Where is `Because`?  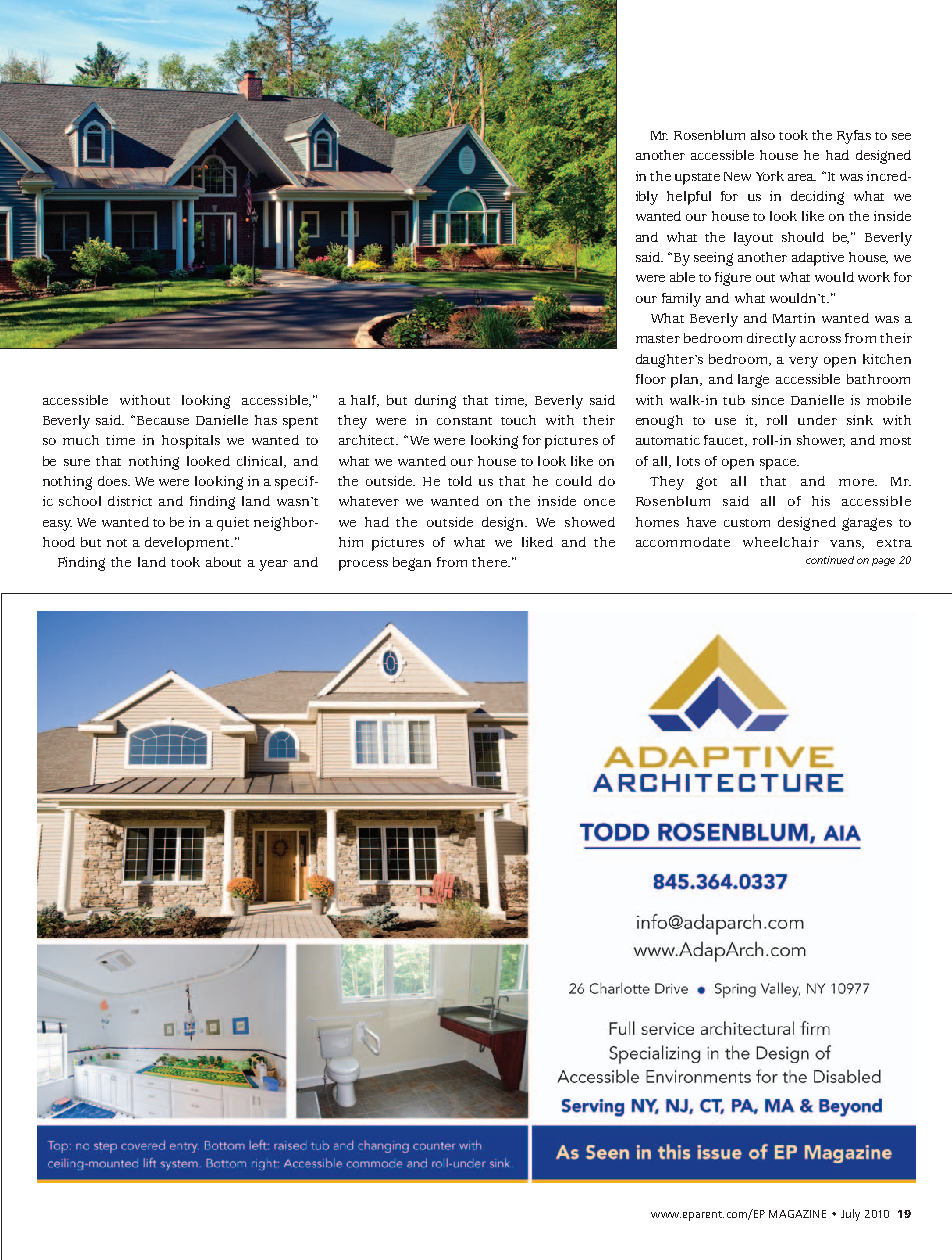
Because is located at coordinates (163, 420).
